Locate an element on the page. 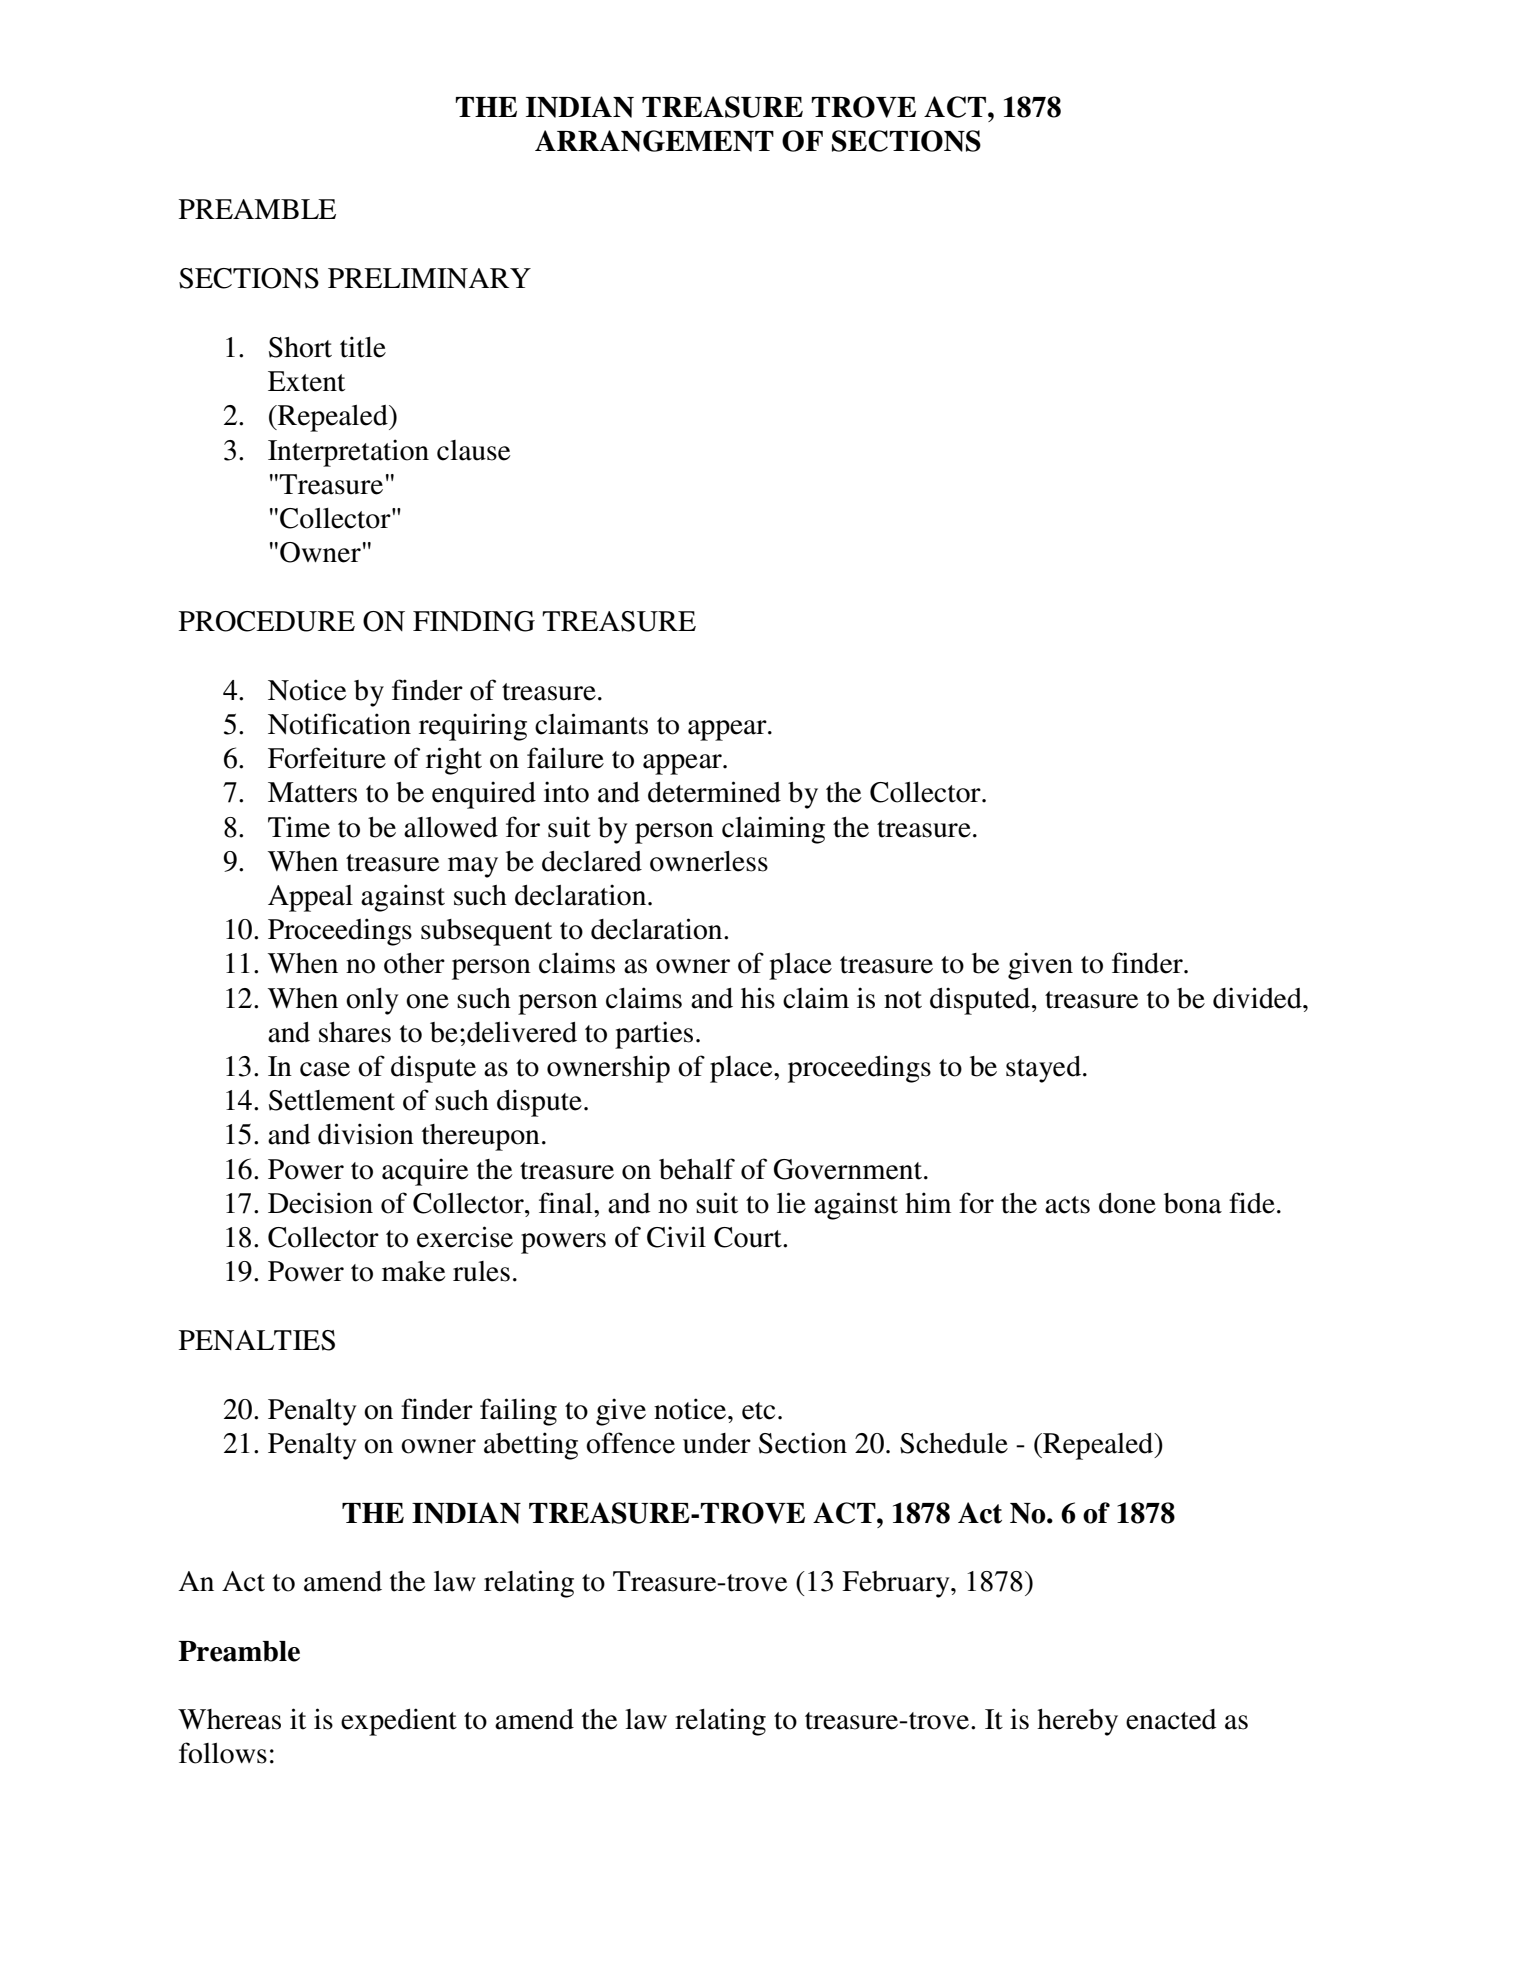 The height and width of the document is (1963, 1517). PROCEDURE is located at coordinates (267, 621).
